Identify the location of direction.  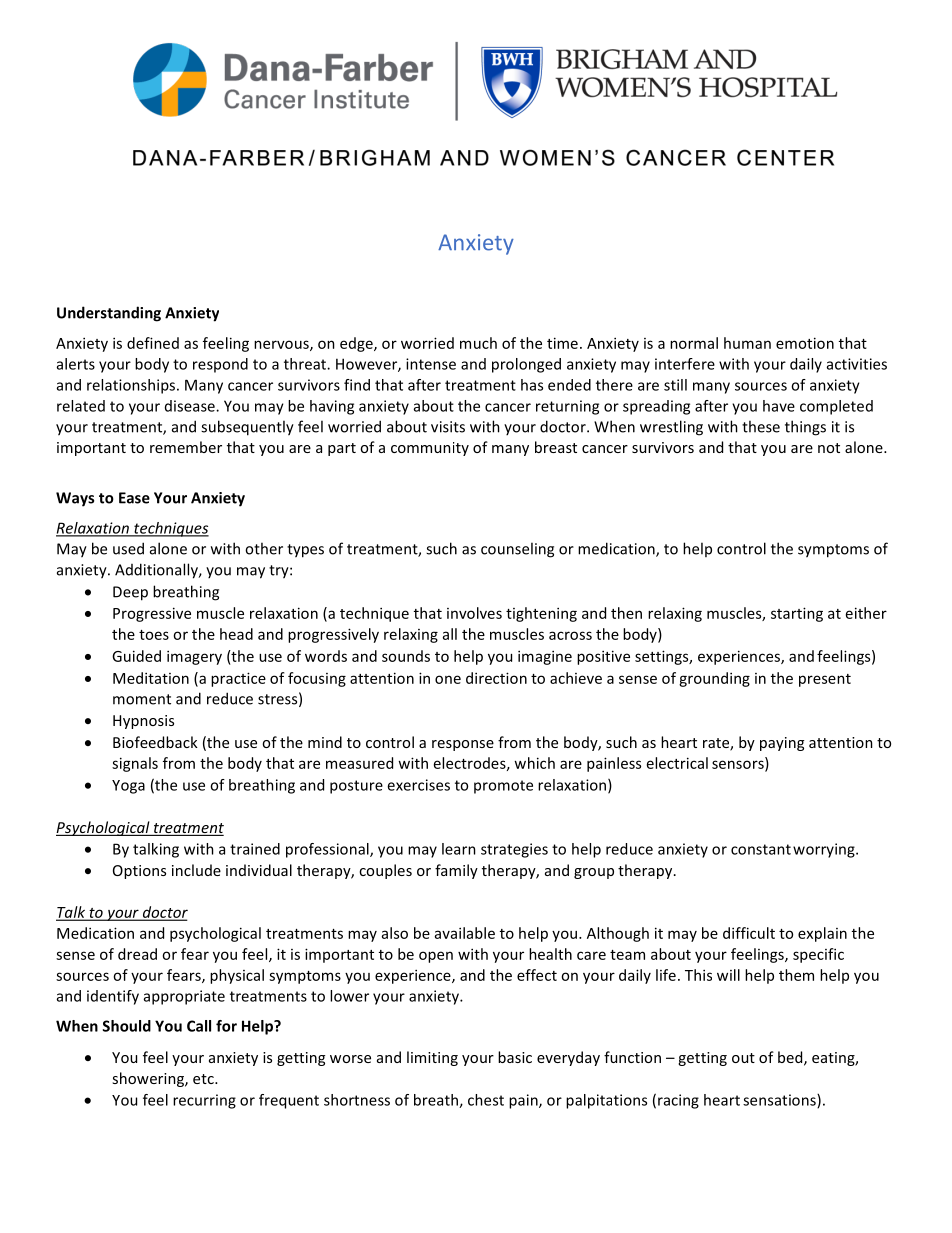
(496, 678).
